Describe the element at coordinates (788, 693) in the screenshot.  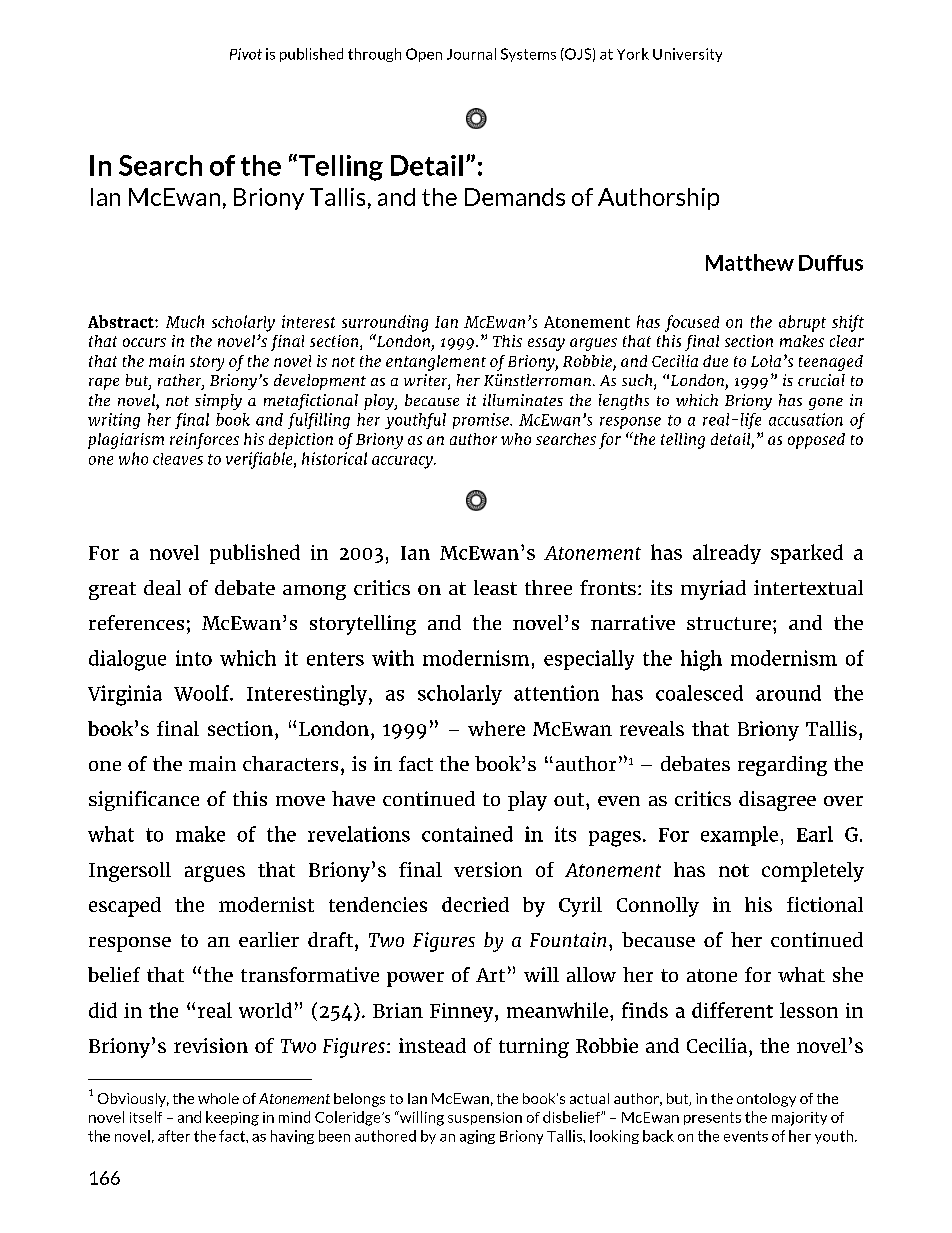
I see `around` at that location.
